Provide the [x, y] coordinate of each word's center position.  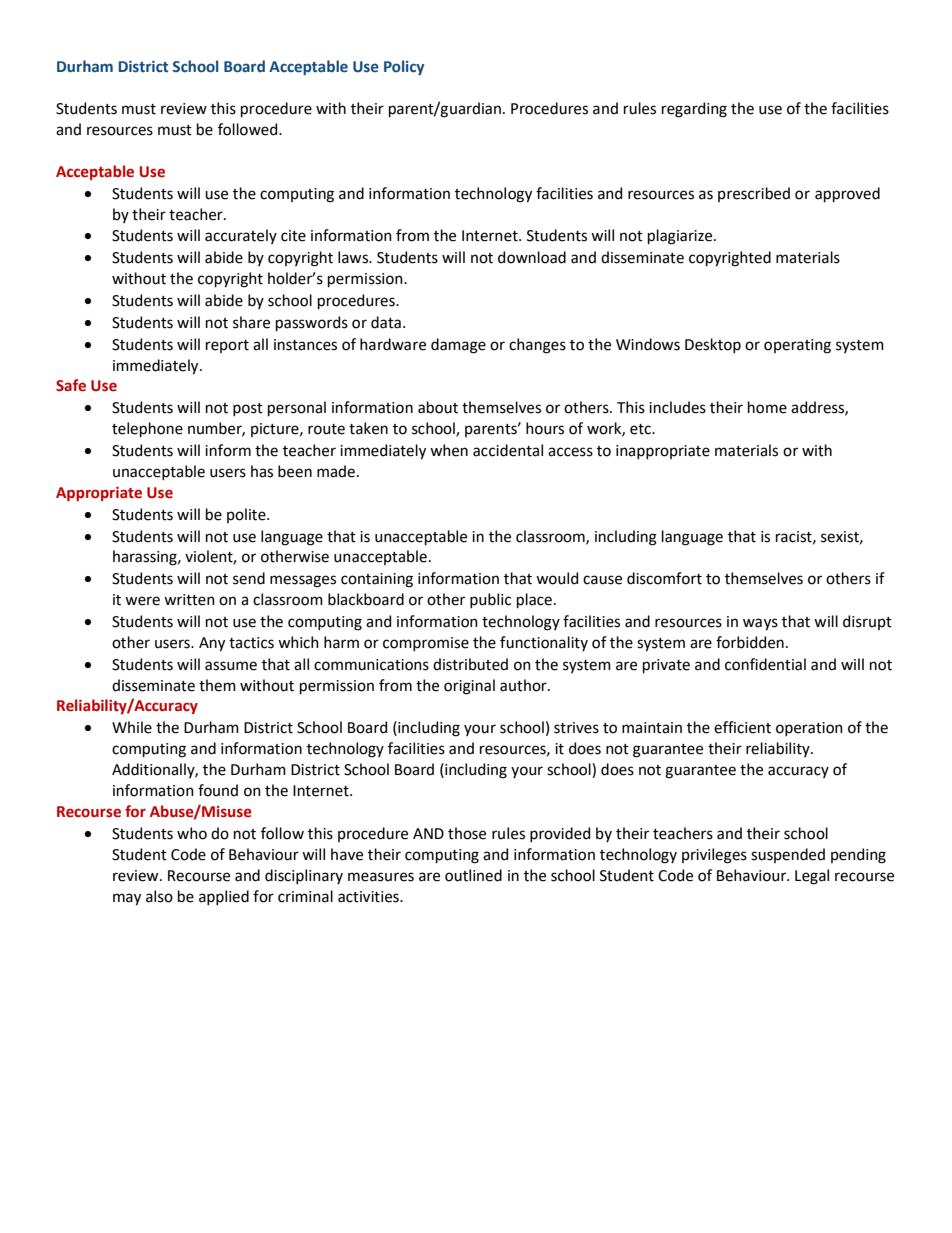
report [227, 346]
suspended [788, 855]
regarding [694, 110]
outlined [473, 875]
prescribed [754, 194]
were [142, 601]
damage [458, 346]
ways [760, 624]
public [490, 600]
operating [797, 346]
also [159, 896]
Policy [404, 67]
